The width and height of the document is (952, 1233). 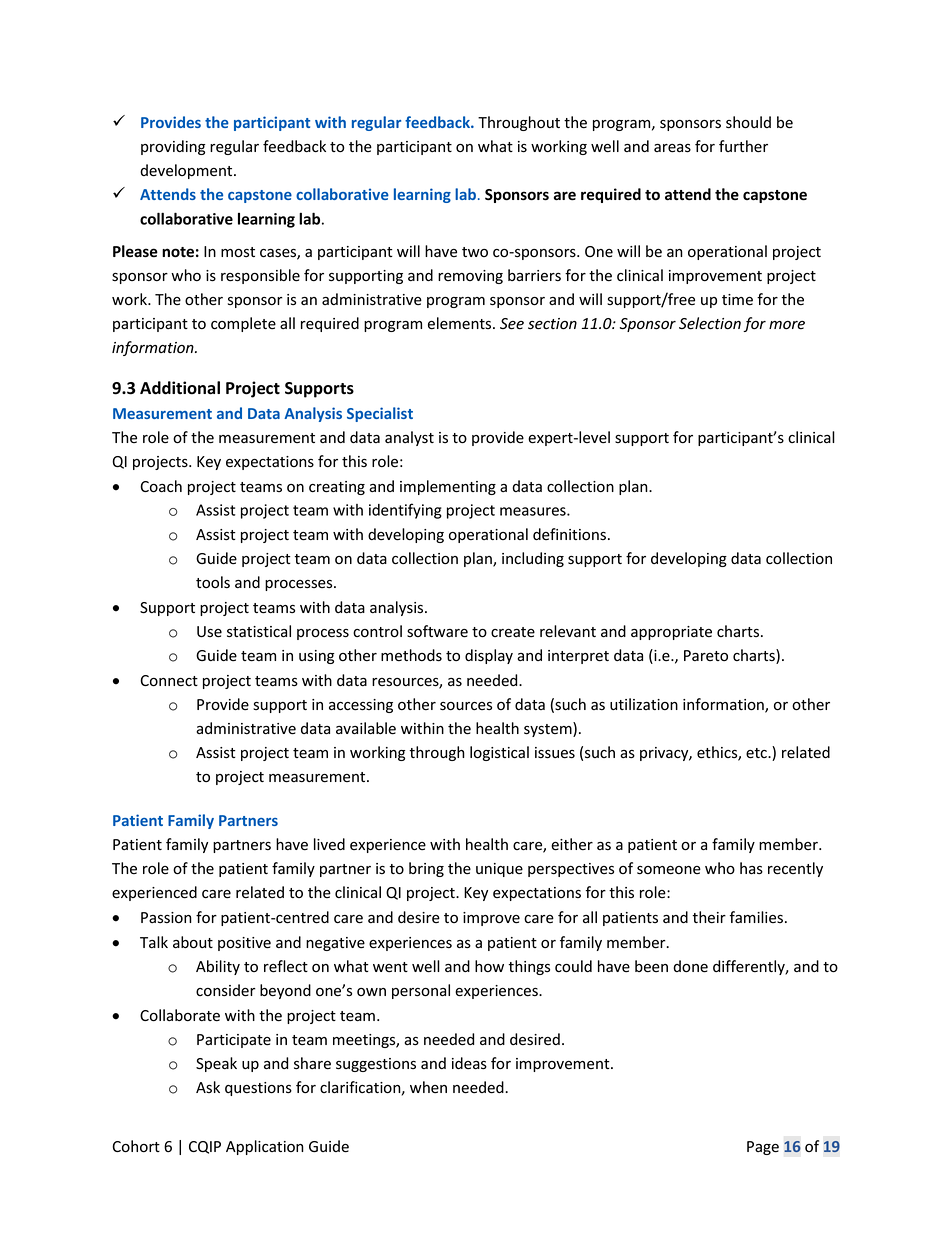 I want to click on Ask, so click(x=208, y=1087).
